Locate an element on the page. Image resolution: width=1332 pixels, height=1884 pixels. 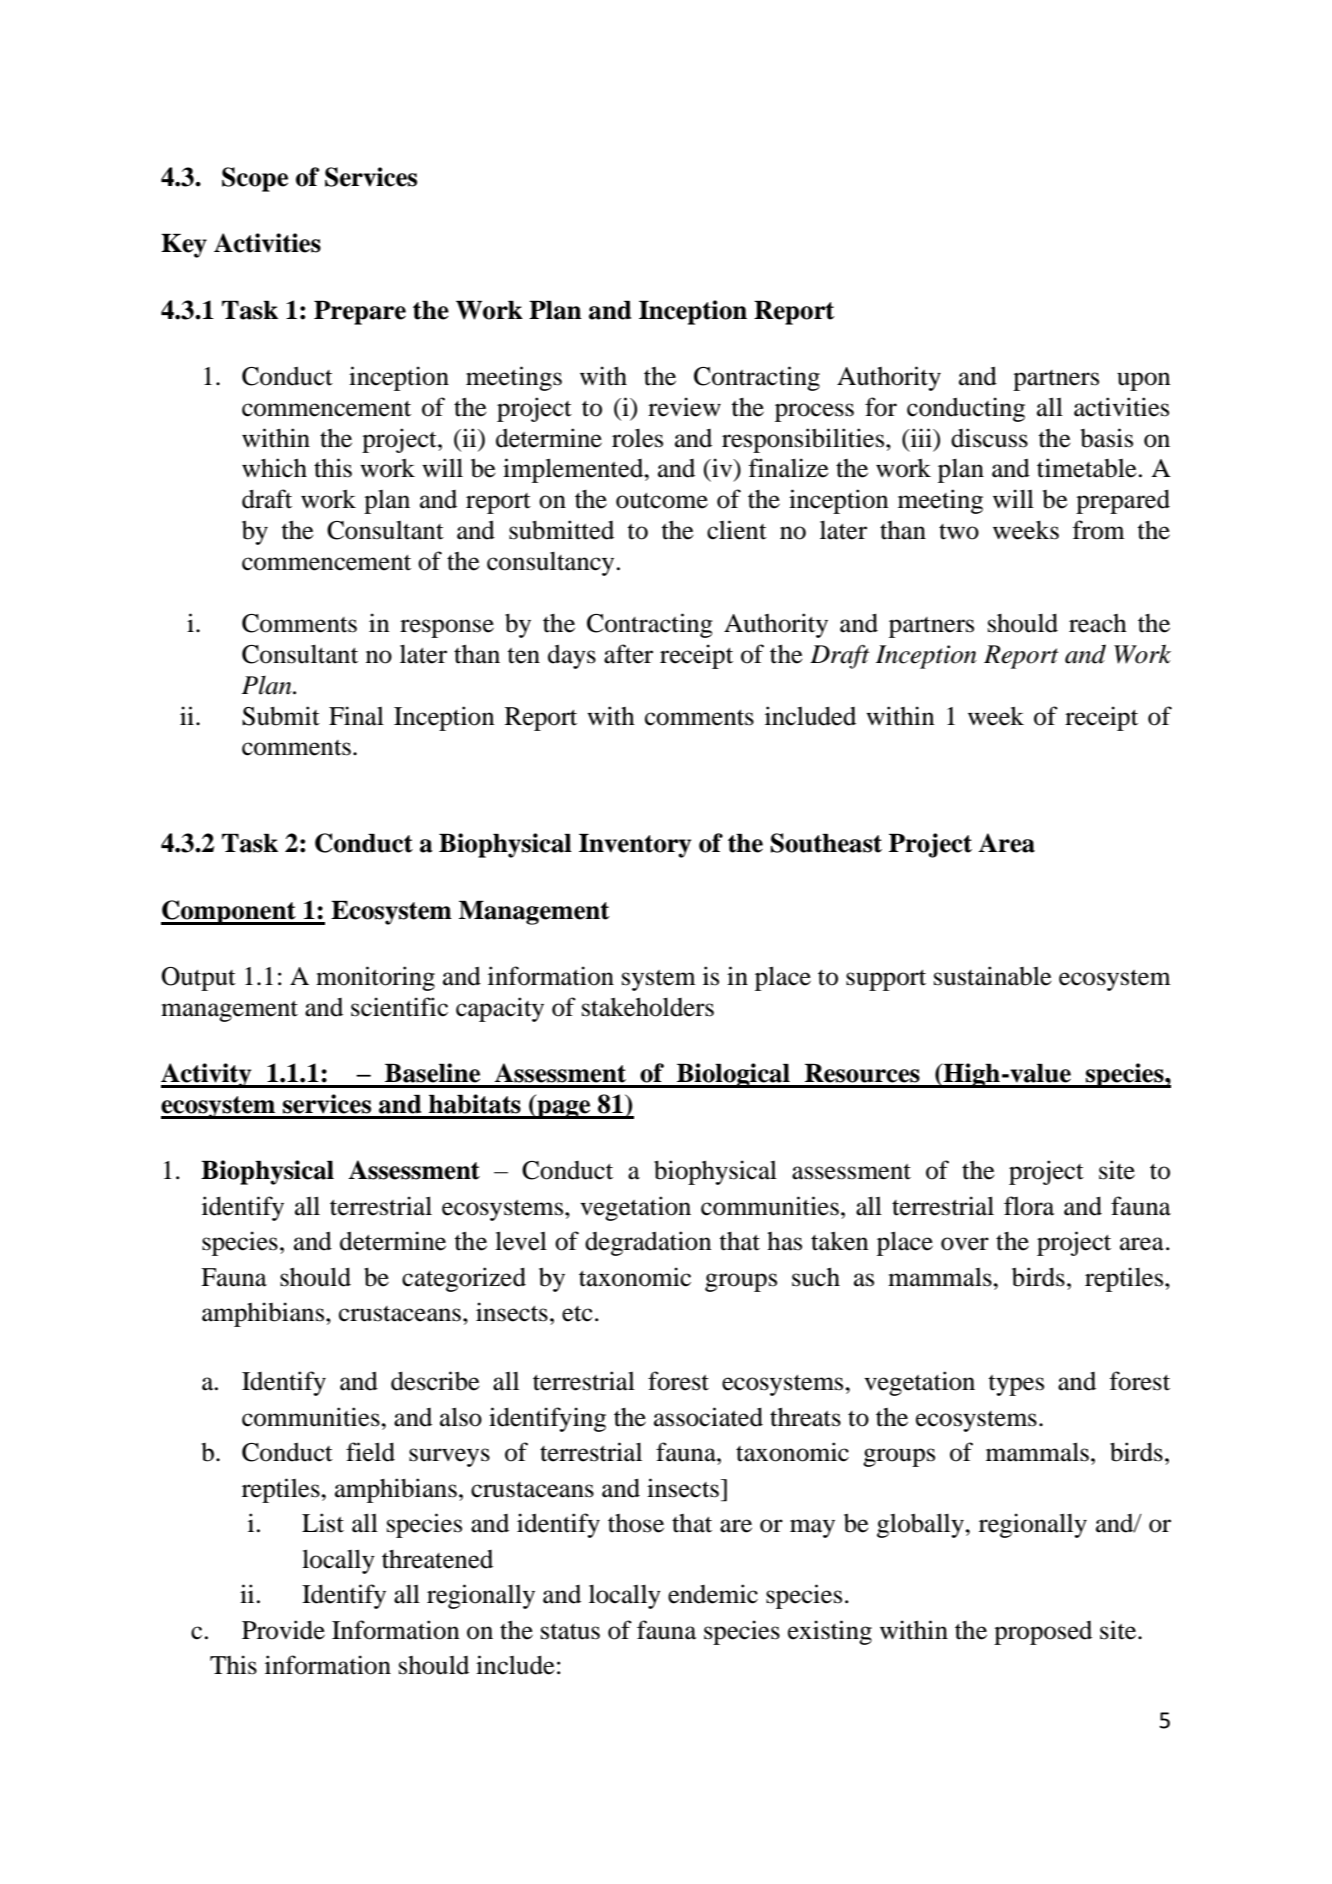
endemic is located at coordinates (713, 1594).
